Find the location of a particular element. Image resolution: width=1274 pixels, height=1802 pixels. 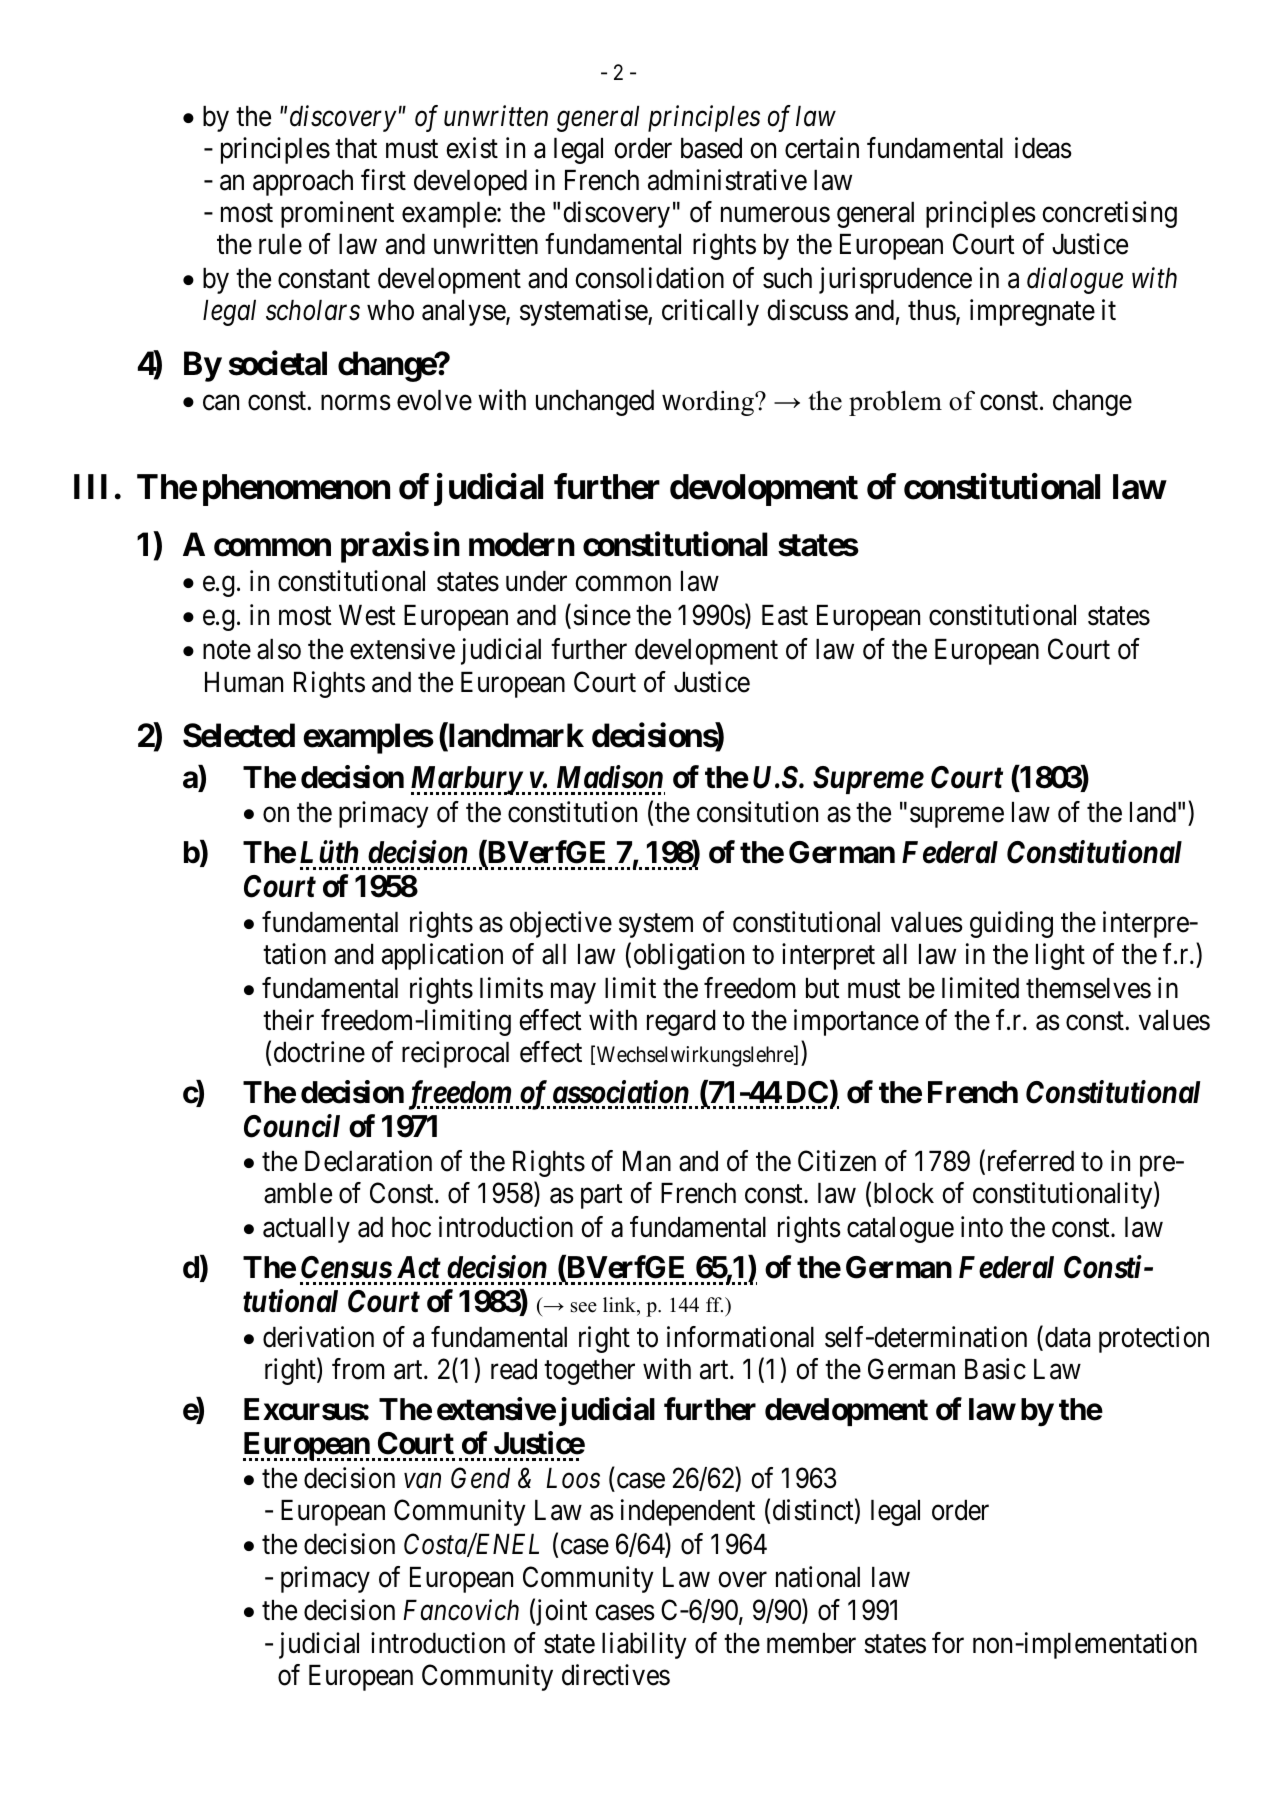

part is located at coordinates (602, 1197).
